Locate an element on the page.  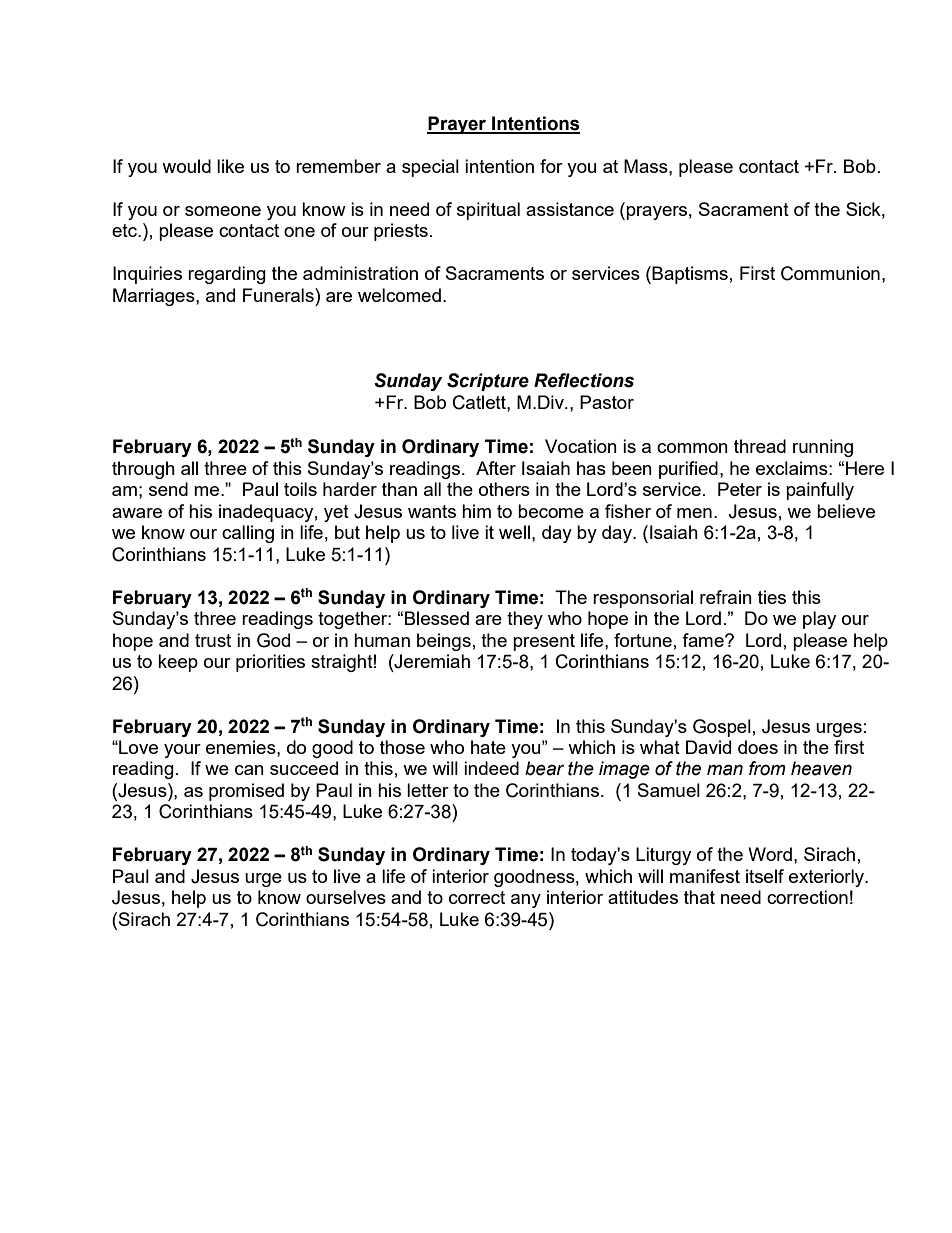
someone is located at coordinates (223, 211).
